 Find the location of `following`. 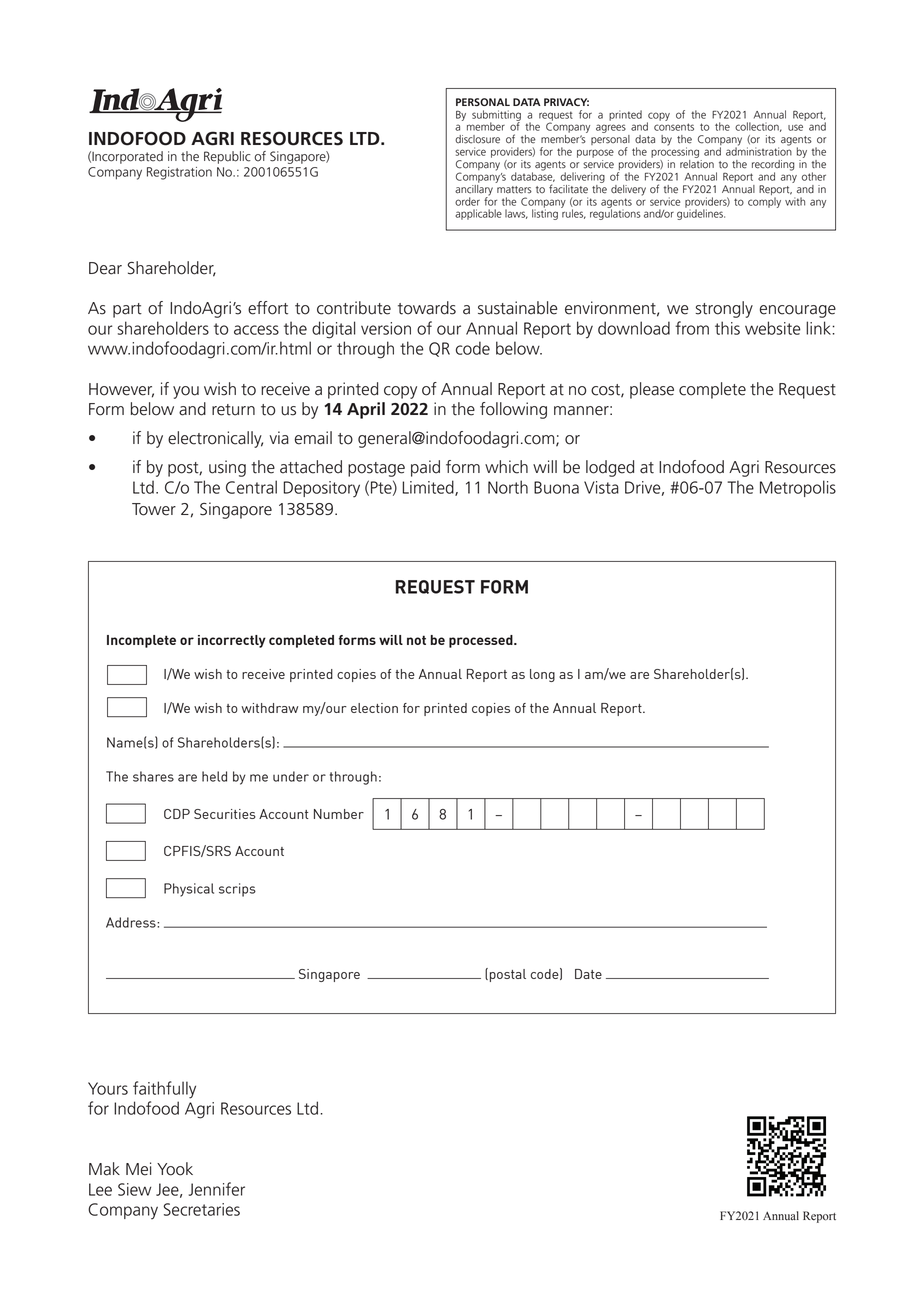

following is located at coordinates (513, 410).
